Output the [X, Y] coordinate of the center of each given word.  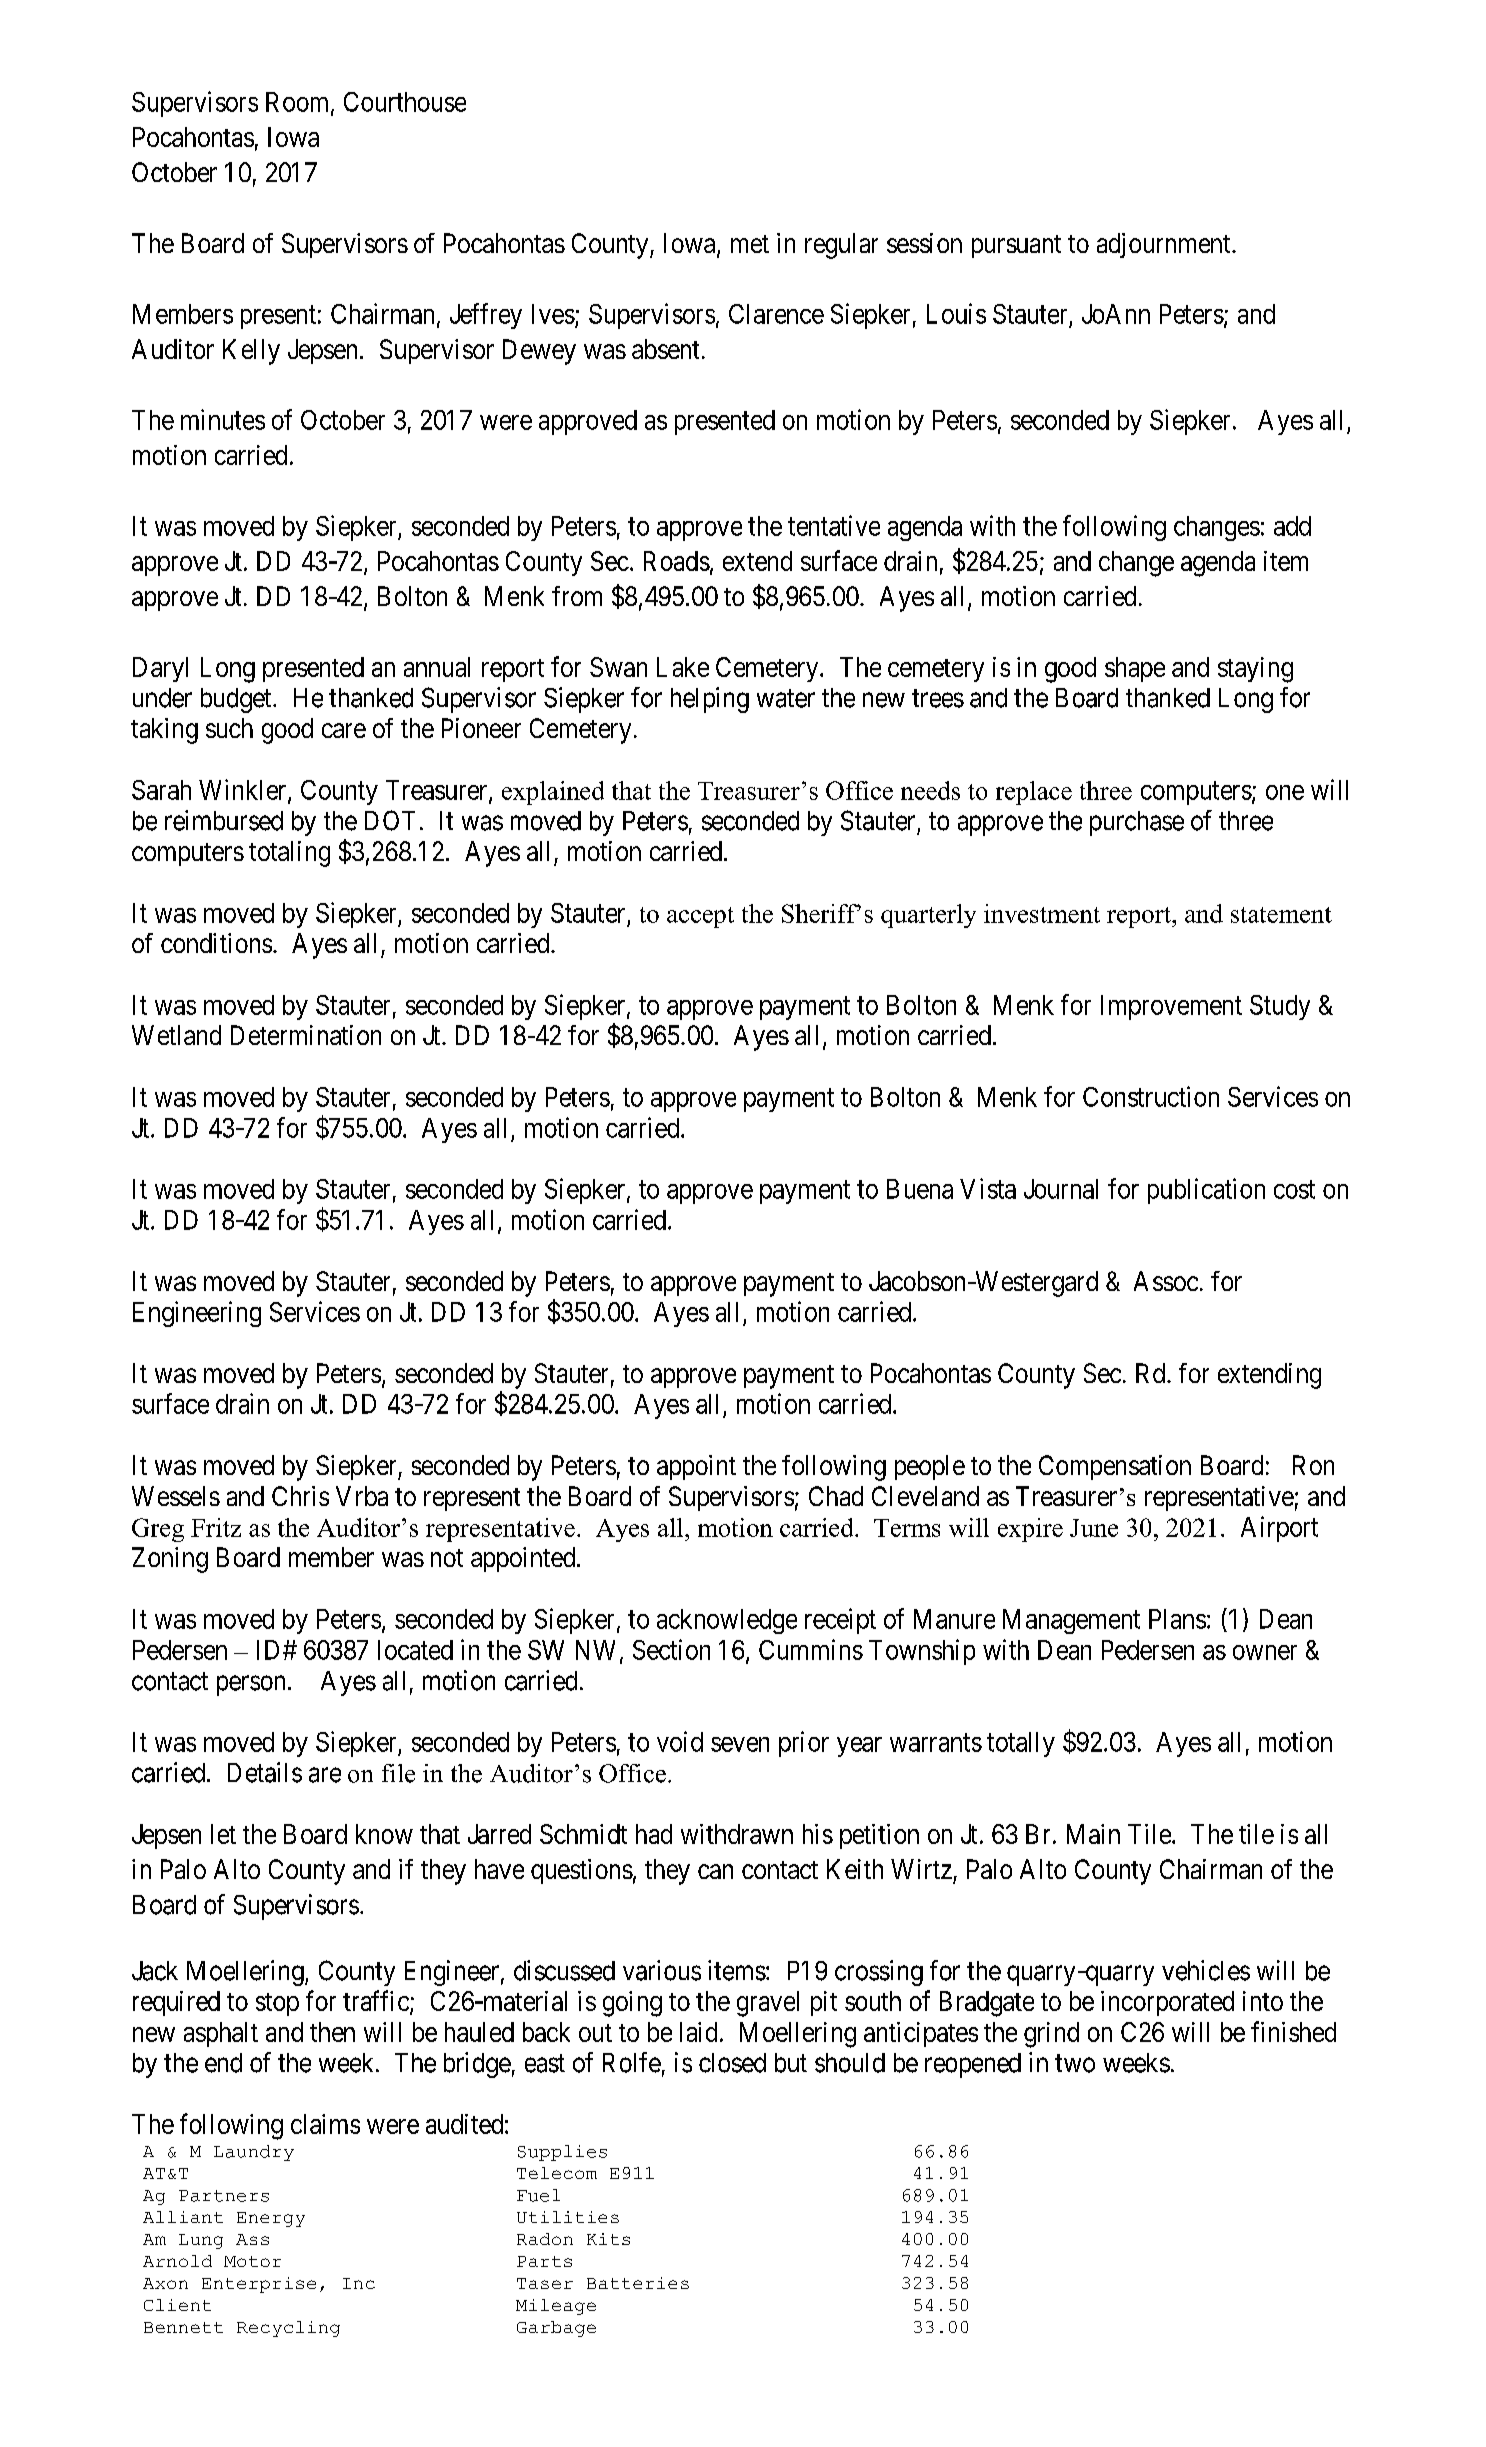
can [715, 1871]
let [223, 1834]
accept [700, 917]
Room [299, 103]
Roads [677, 561]
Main [1093, 1834]
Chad [836, 1496]
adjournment [1165, 245]
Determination [306, 1035]
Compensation [1115, 1467]
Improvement [1171, 1007]
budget [237, 700]
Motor [252, 2261]
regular [841, 246]
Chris [300, 1496]
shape [1135, 669]
